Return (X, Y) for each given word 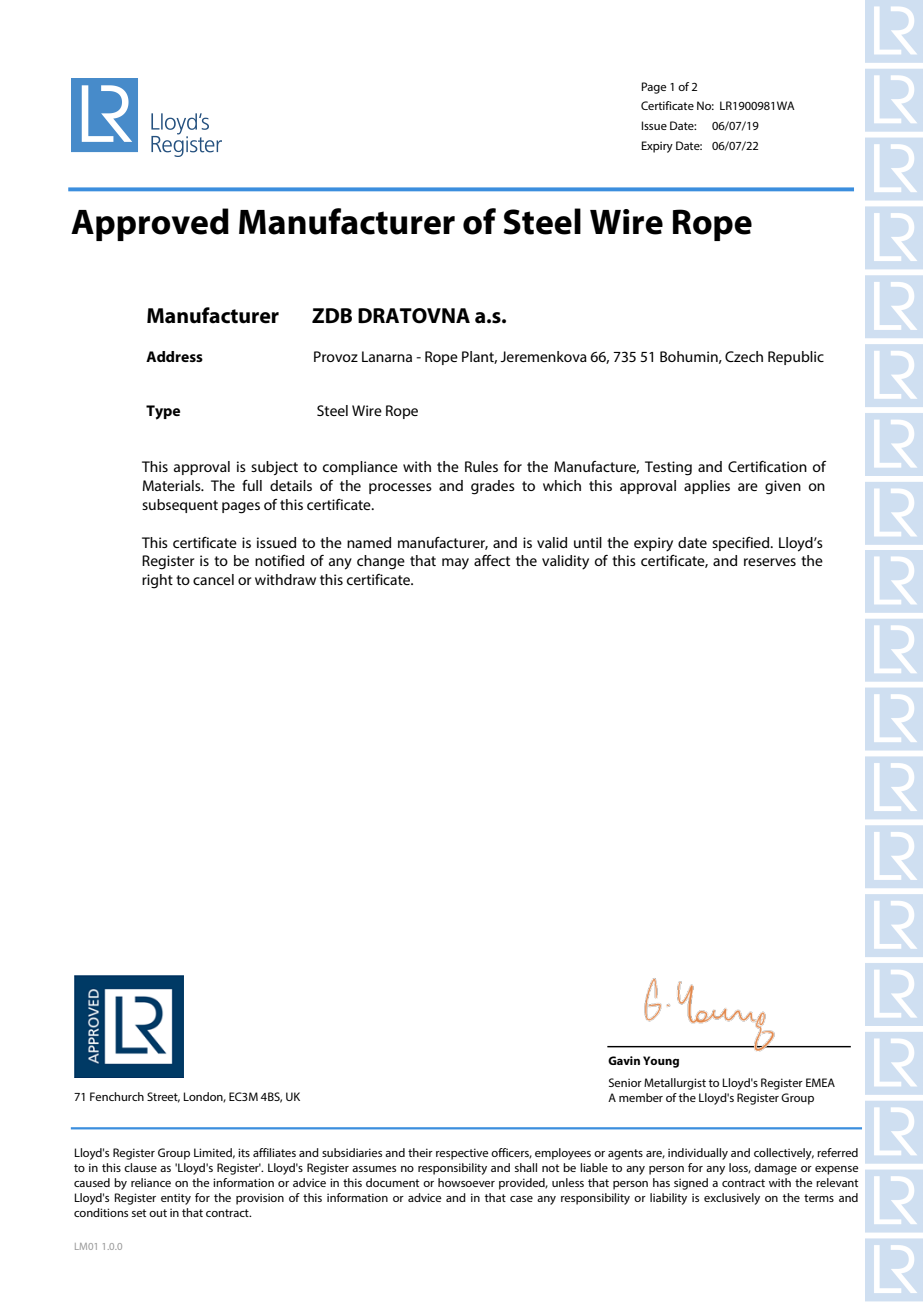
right (157, 581)
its (244, 1152)
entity (176, 1199)
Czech (744, 356)
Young (661, 1062)
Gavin (624, 1060)
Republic (796, 358)
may (455, 564)
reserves (770, 562)
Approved (150, 224)
